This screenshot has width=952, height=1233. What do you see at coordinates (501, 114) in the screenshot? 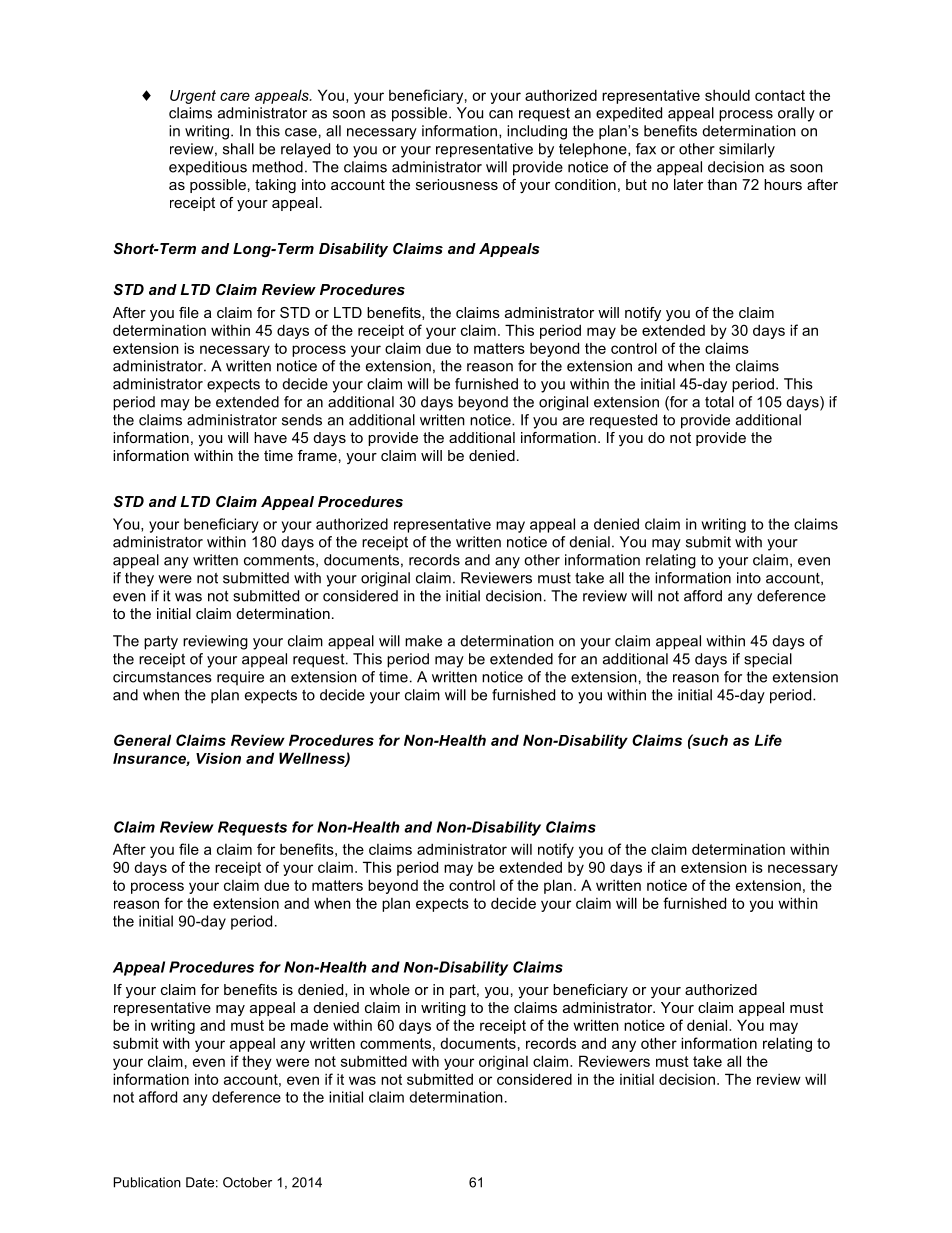
I see `can` at bounding box center [501, 114].
